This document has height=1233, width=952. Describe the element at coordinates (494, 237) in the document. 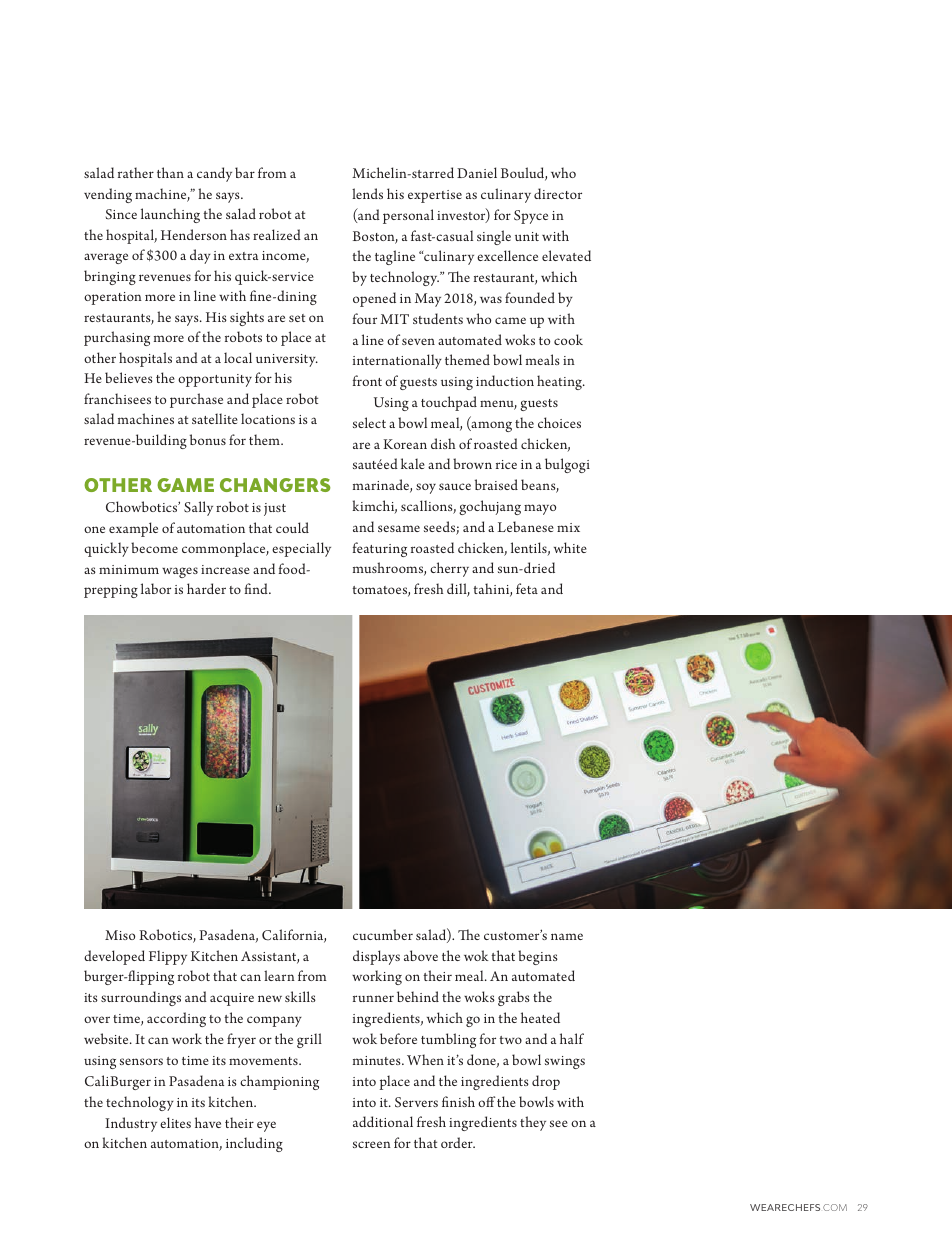

I see `single` at that location.
